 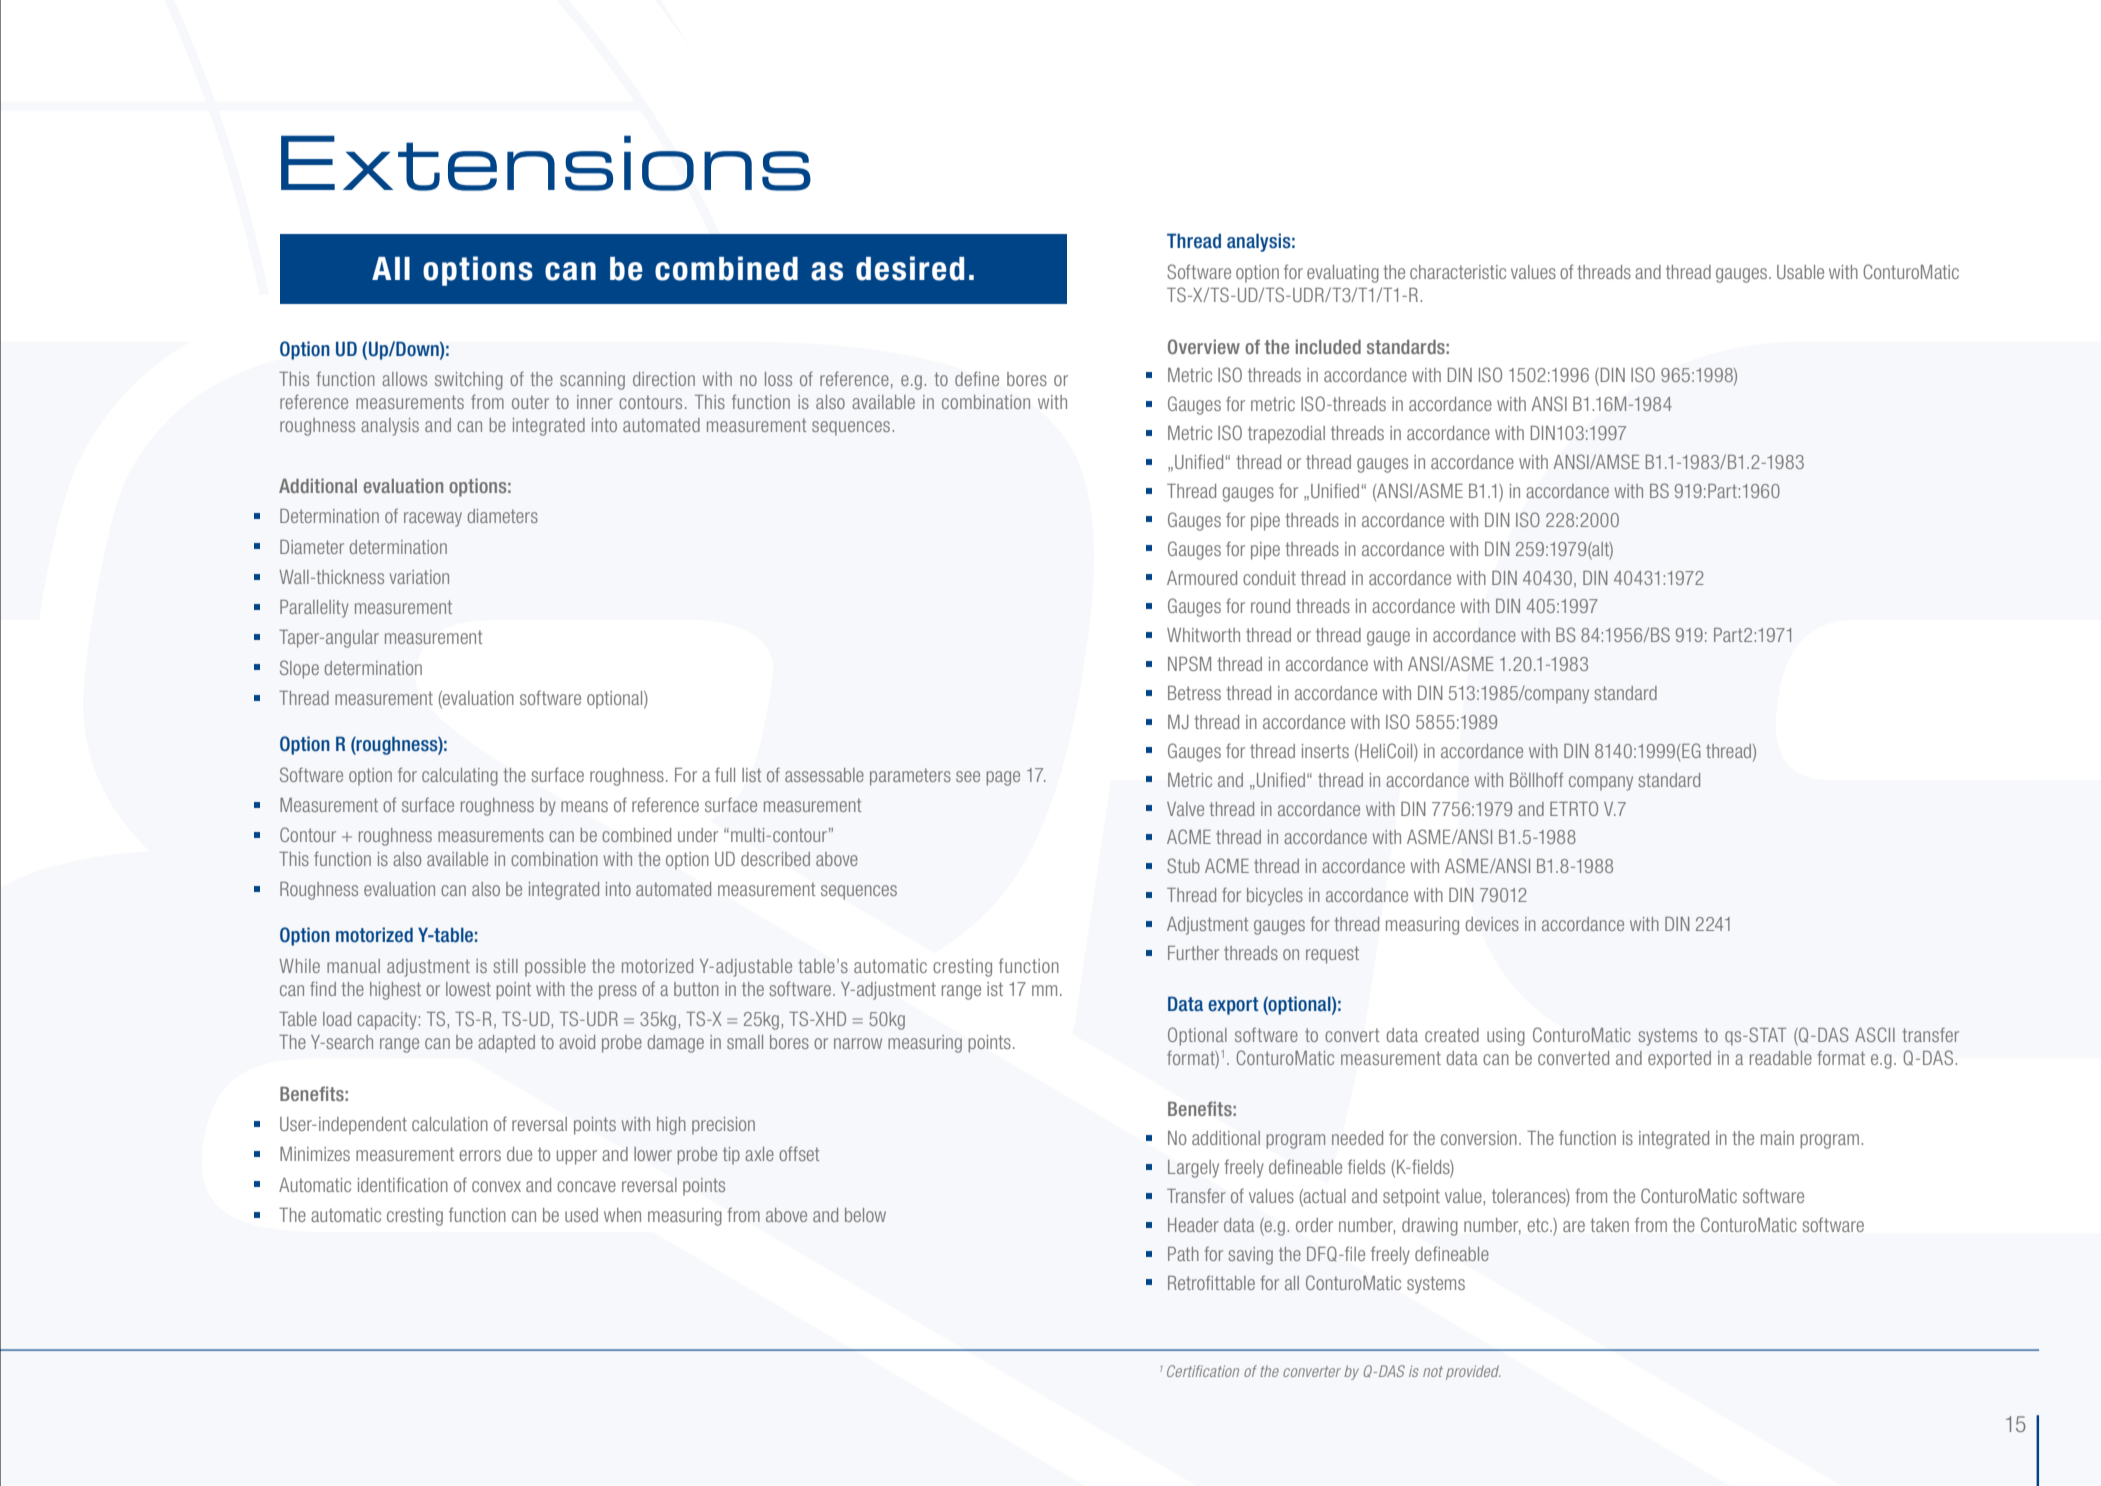 I want to click on used, so click(x=581, y=1215).
